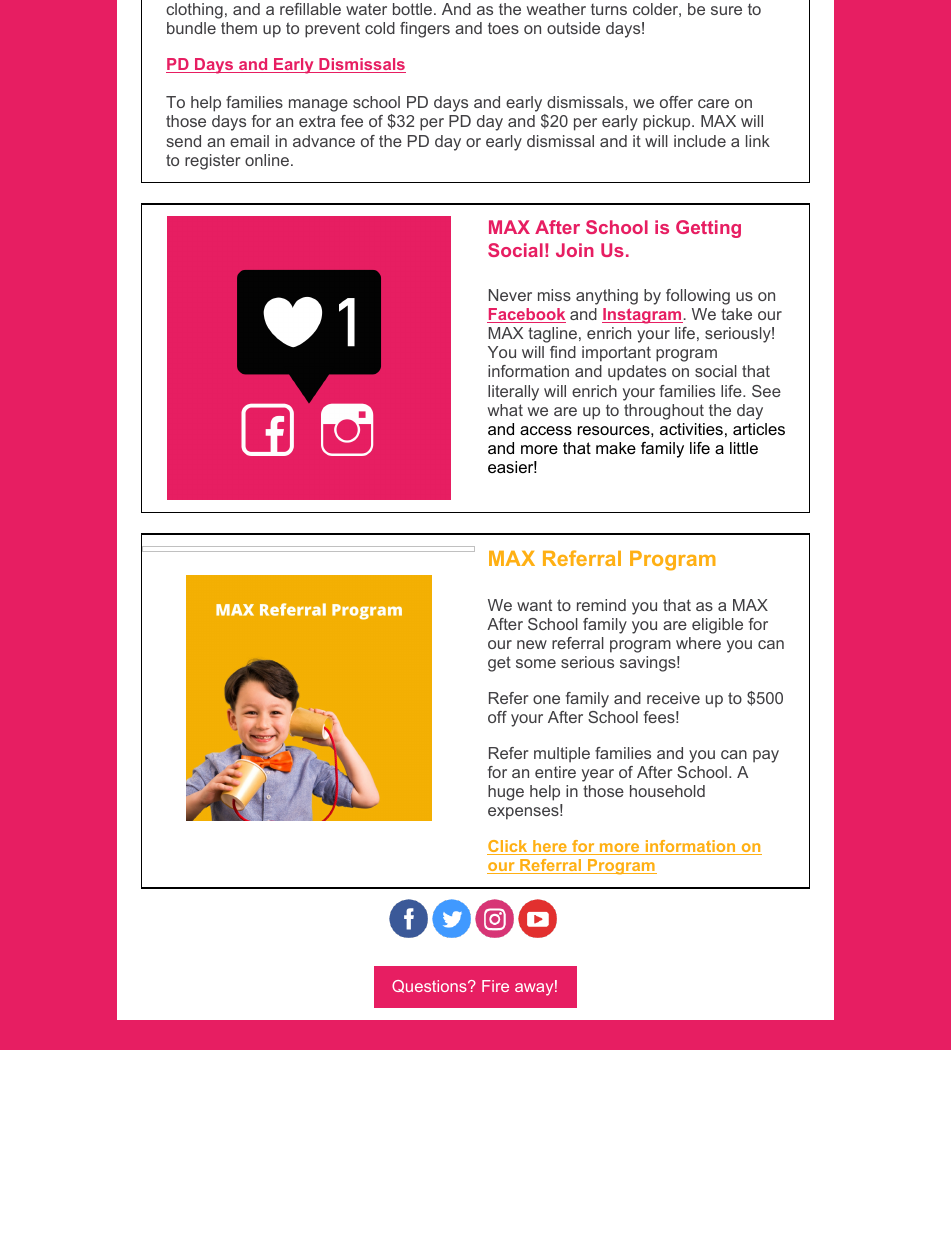 This screenshot has width=952, height=1233. Describe the element at coordinates (546, 430) in the screenshot. I see `access` at that location.
